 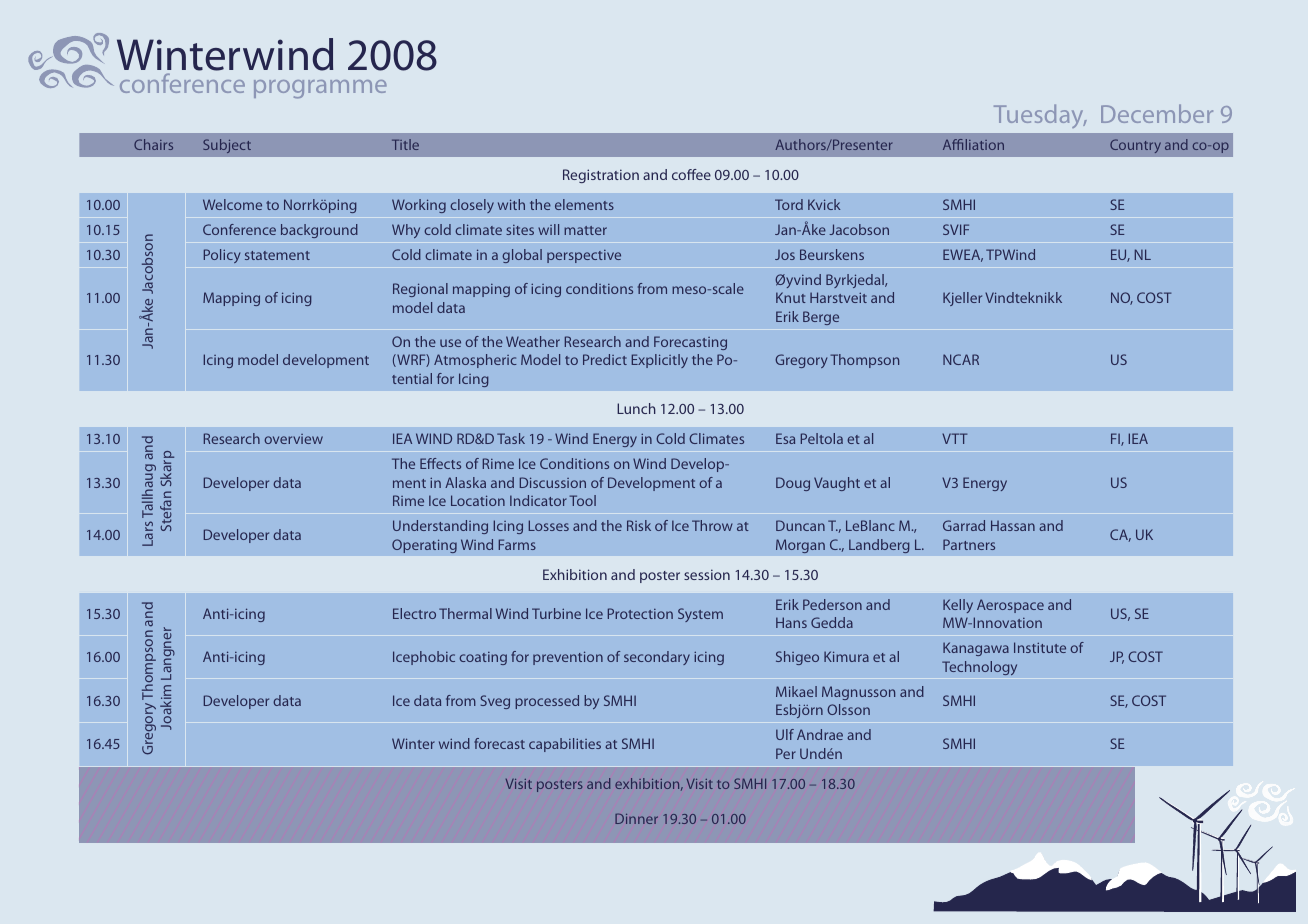 What do you see at coordinates (1040, 116) in the image?
I see `Tuesday` at bounding box center [1040, 116].
